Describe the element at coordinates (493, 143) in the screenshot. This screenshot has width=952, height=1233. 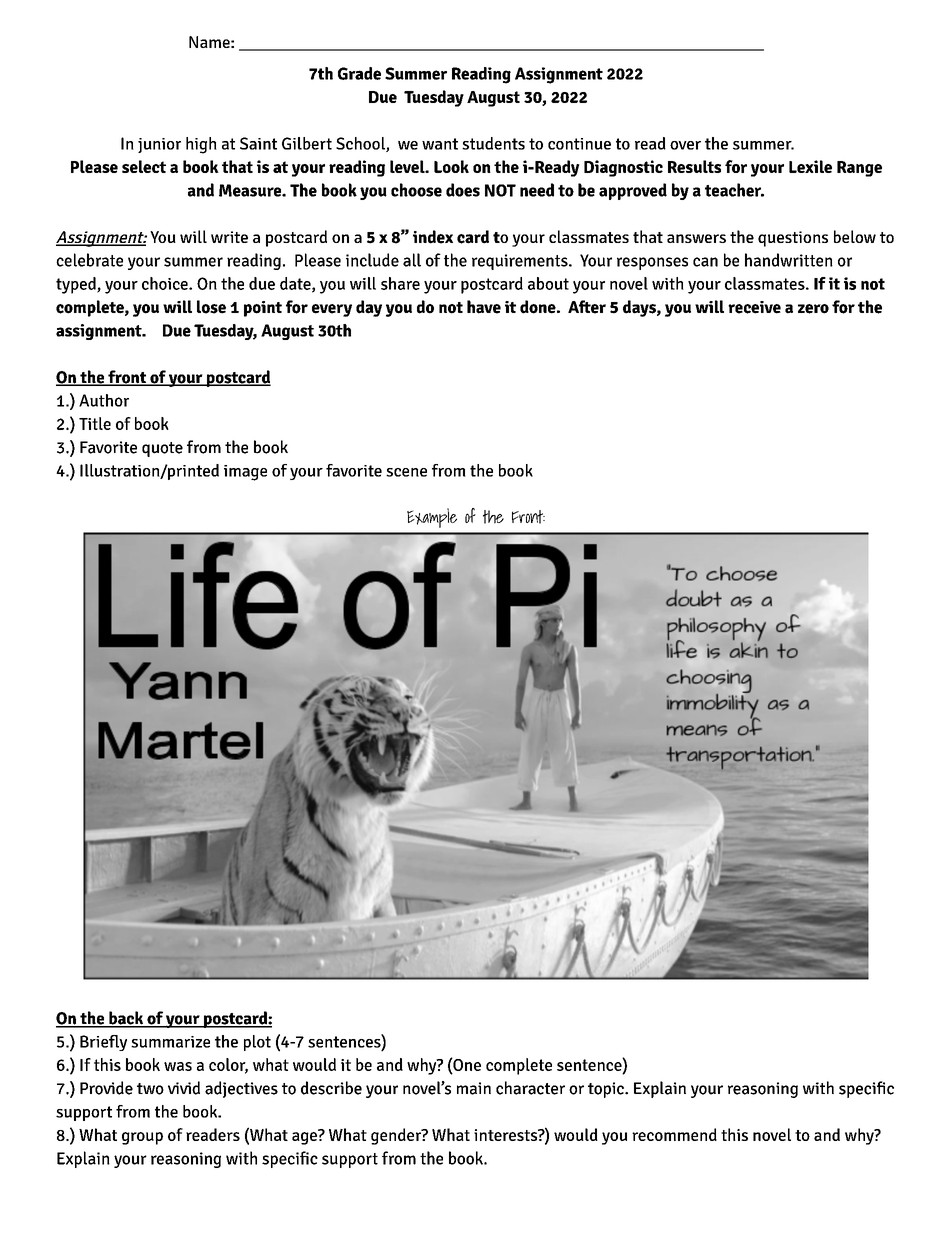
I see `students` at that location.
